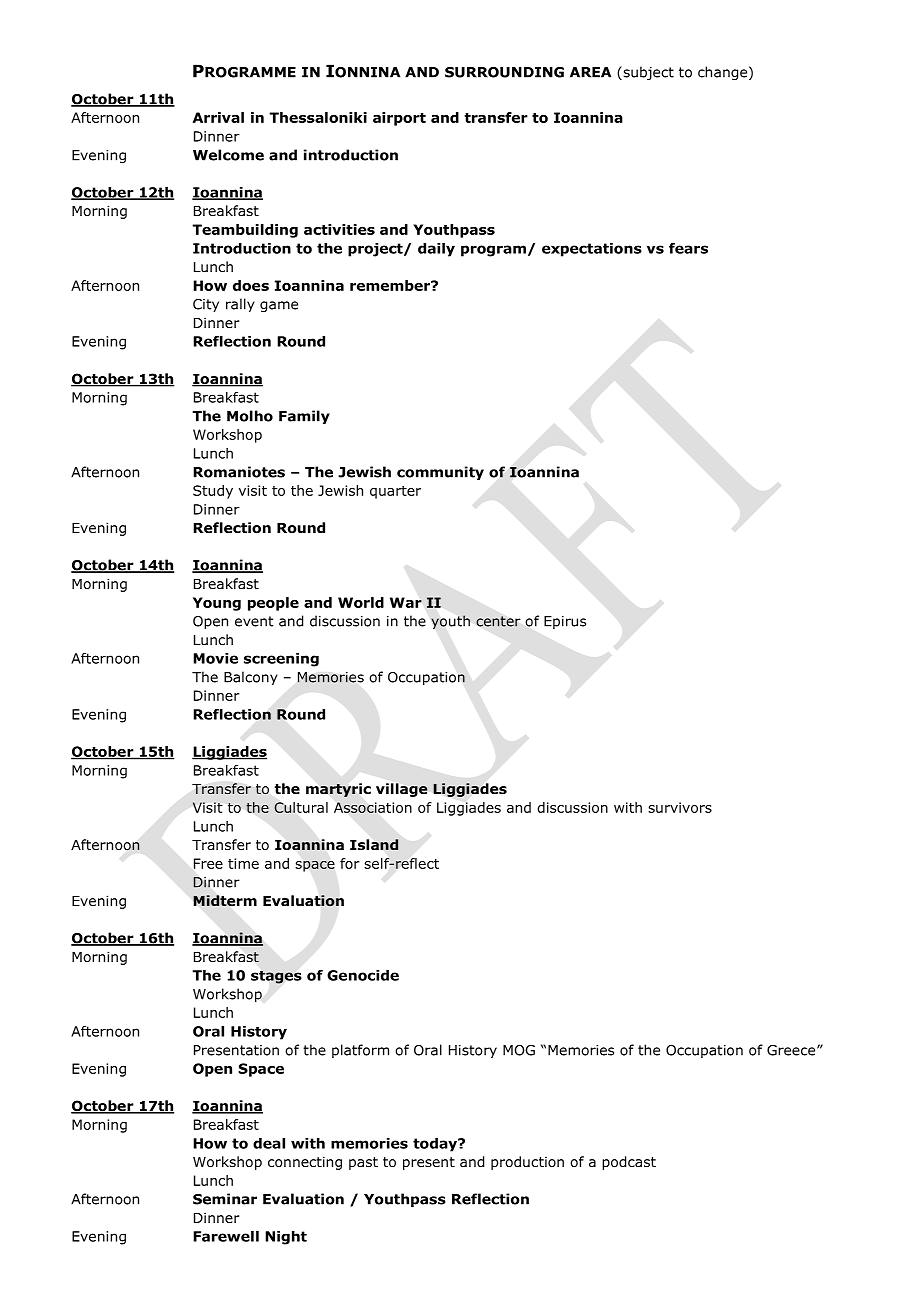 This screenshot has width=924, height=1308. What do you see at coordinates (498, 621) in the screenshot?
I see `center` at bounding box center [498, 621].
